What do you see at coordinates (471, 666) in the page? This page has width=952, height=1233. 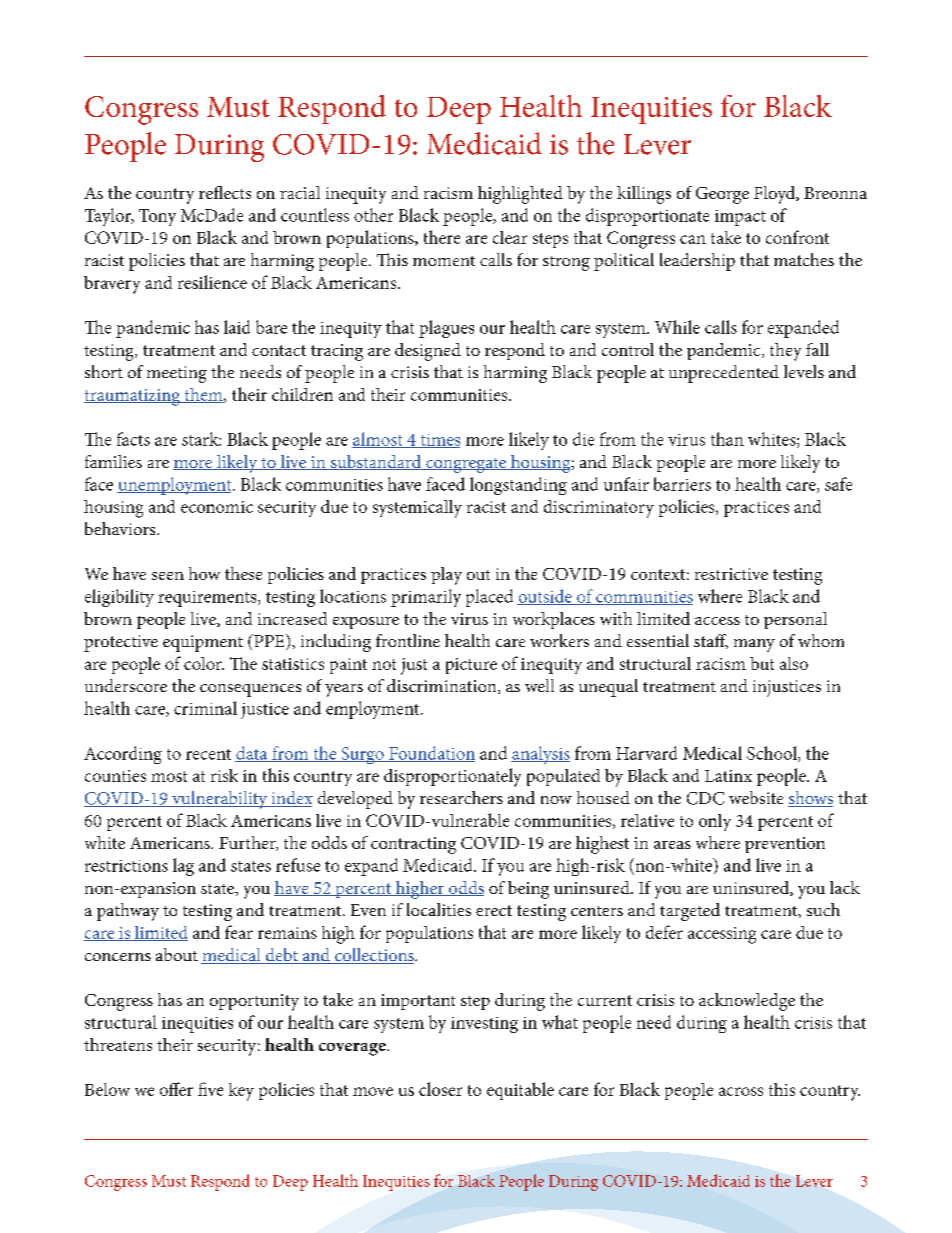 I see `picture` at bounding box center [471, 666].
